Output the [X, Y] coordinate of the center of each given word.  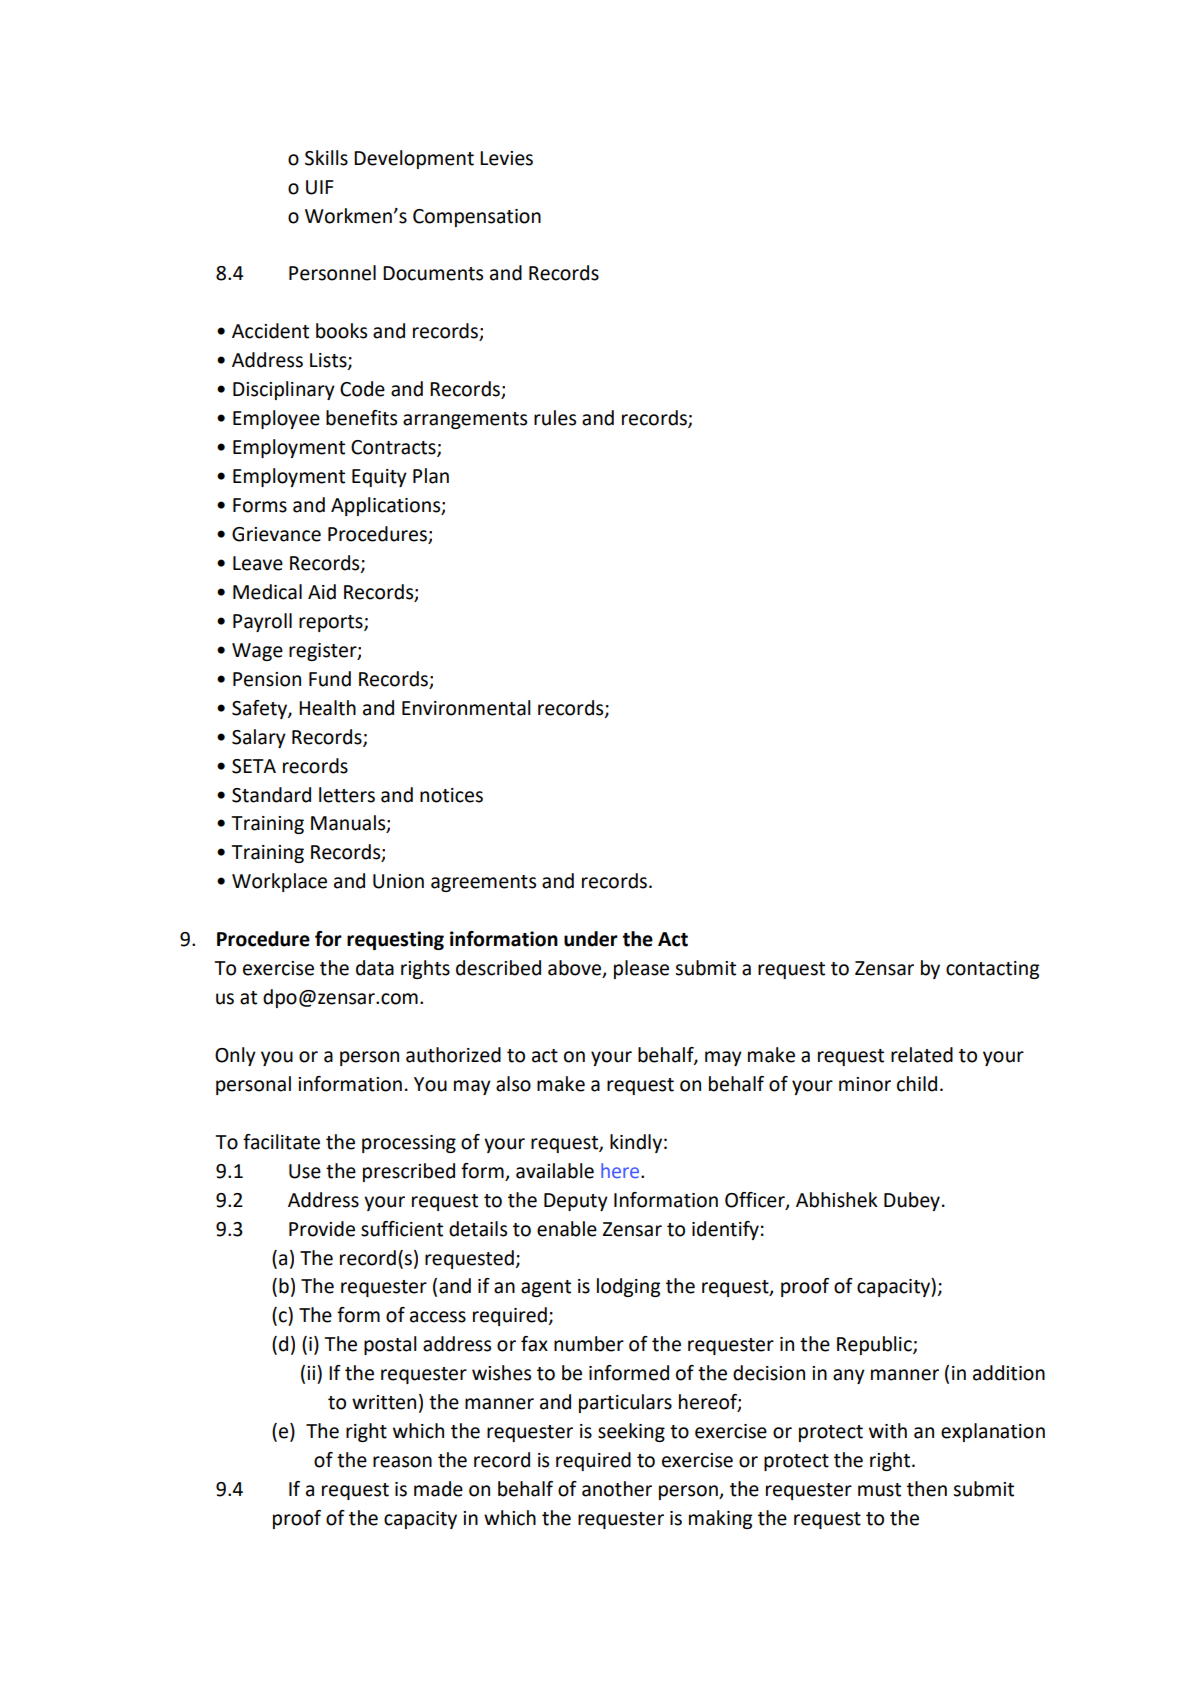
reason [402, 1462]
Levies [506, 158]
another [617, 1489]
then [927, 1489]
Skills [326, 158]
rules [555, 418]
